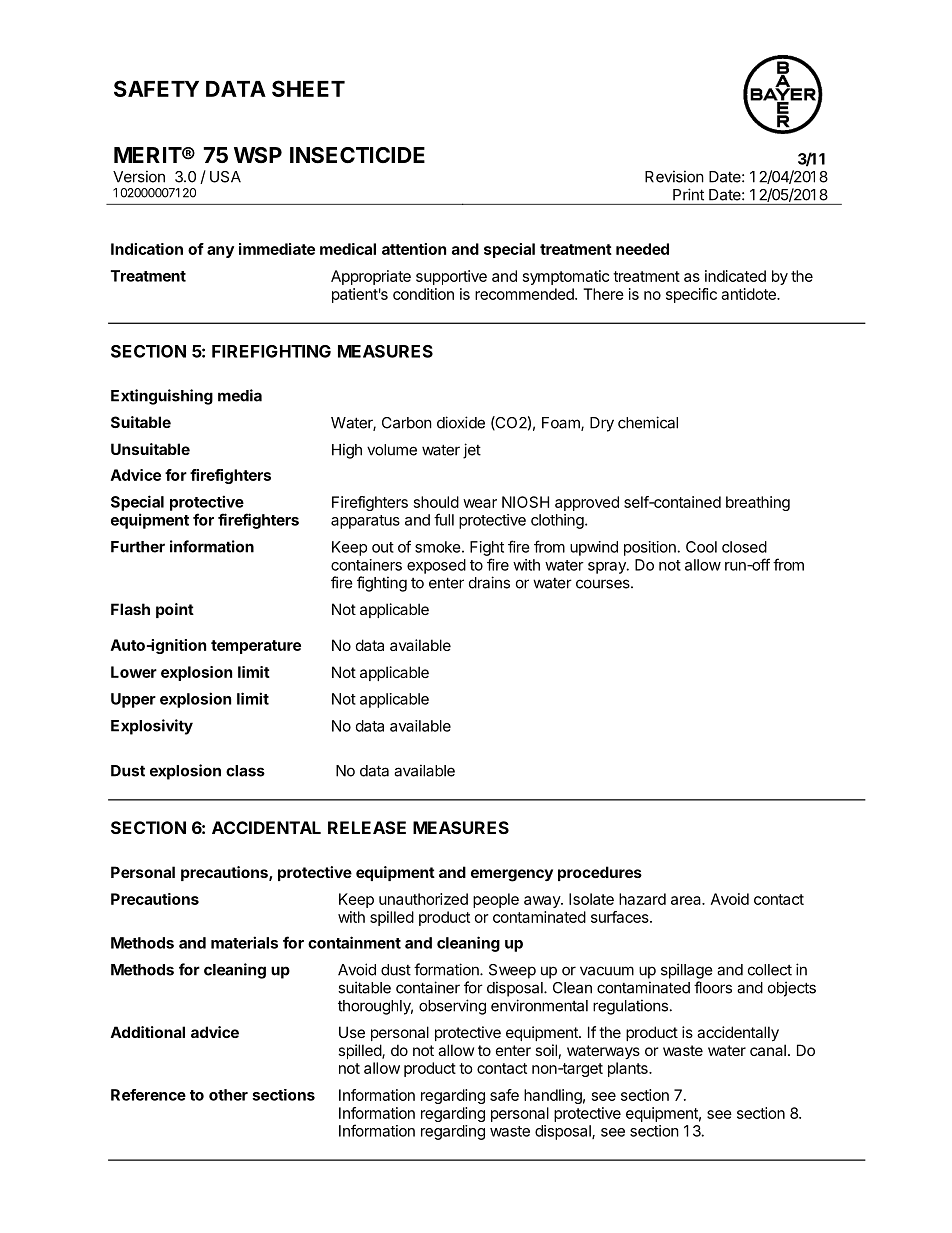 The image size is (952, 1233). What do you see at coordinates (162, 397) in the screenshot?
I see `Extinguishing` at bounding box center [162, 397].
